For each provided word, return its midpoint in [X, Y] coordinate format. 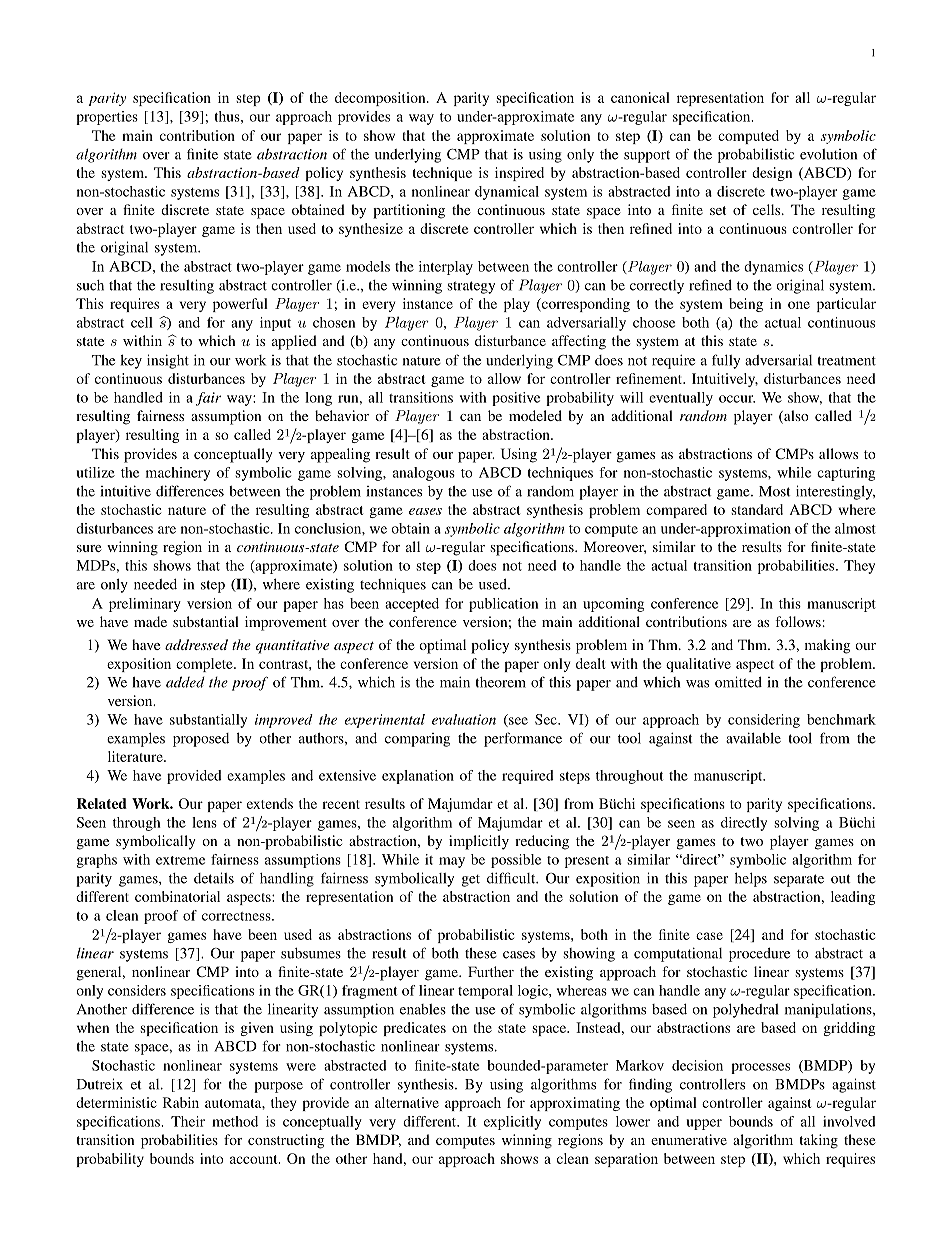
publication [503, 605]
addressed [196, 644]
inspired [519, 174]
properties [107, 118]
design [772, 174]
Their [188, 1121]
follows [798, 621]
